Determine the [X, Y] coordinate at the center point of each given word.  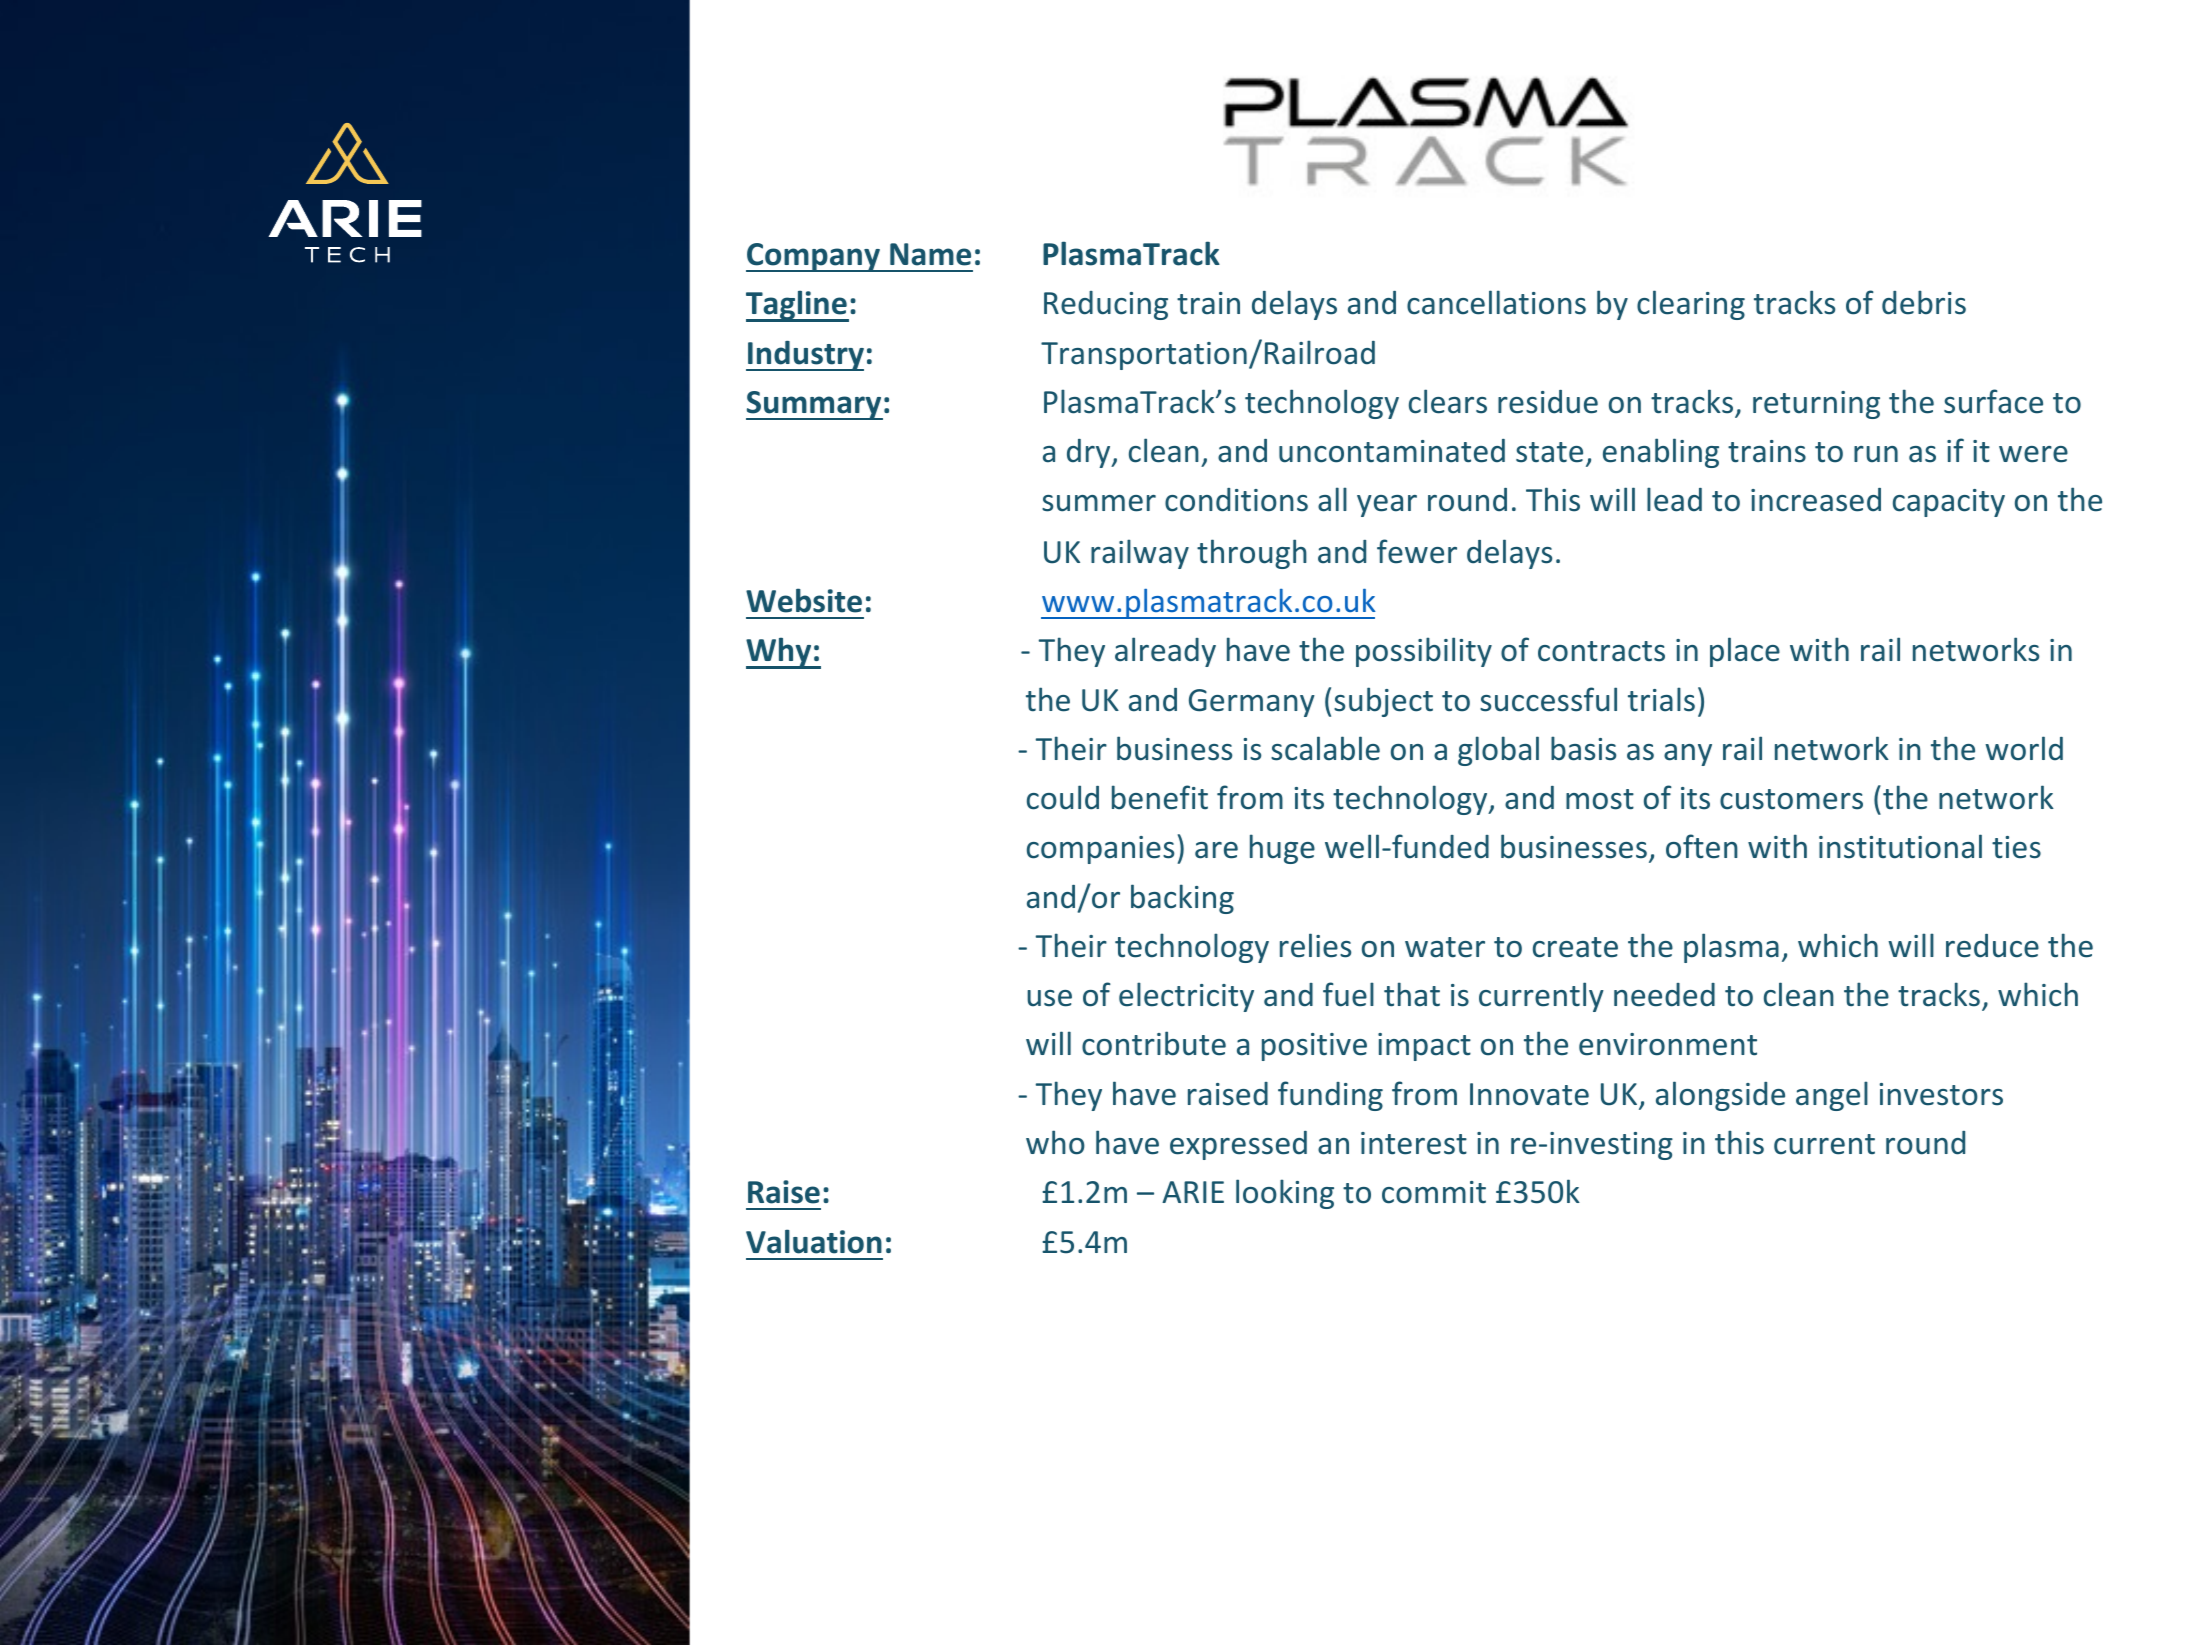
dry [1090, 453]
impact [1424, 1047]
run [1876, 454]
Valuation [814, 1241]
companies [1100, 850]
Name [930, 254]
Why [780, 653]
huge [1282, 849]
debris [1924, 302]
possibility [1424, 652]
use [1049, 998]
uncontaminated [1392, 451]
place [1745, 652]
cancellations [1496, 302]
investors [1941, 1094]
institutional [1900, 846]
